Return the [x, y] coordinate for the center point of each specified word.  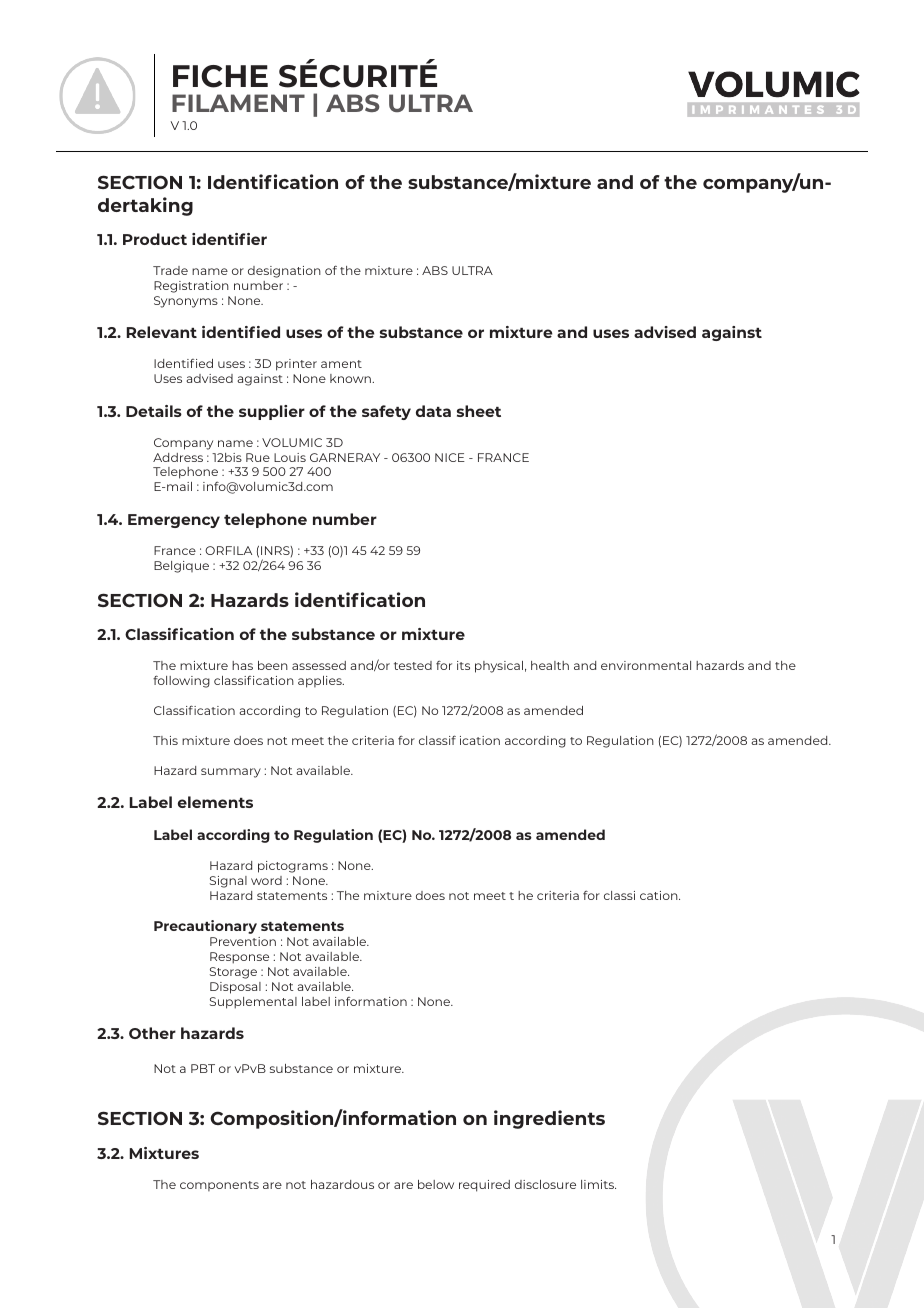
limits [598, 1184]
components [219, 1186]
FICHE [220, 76]
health [550, 665]
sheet [479, 411]
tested [413, 665]
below [436, 1184]
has [242, 665]
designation [284, 272]
